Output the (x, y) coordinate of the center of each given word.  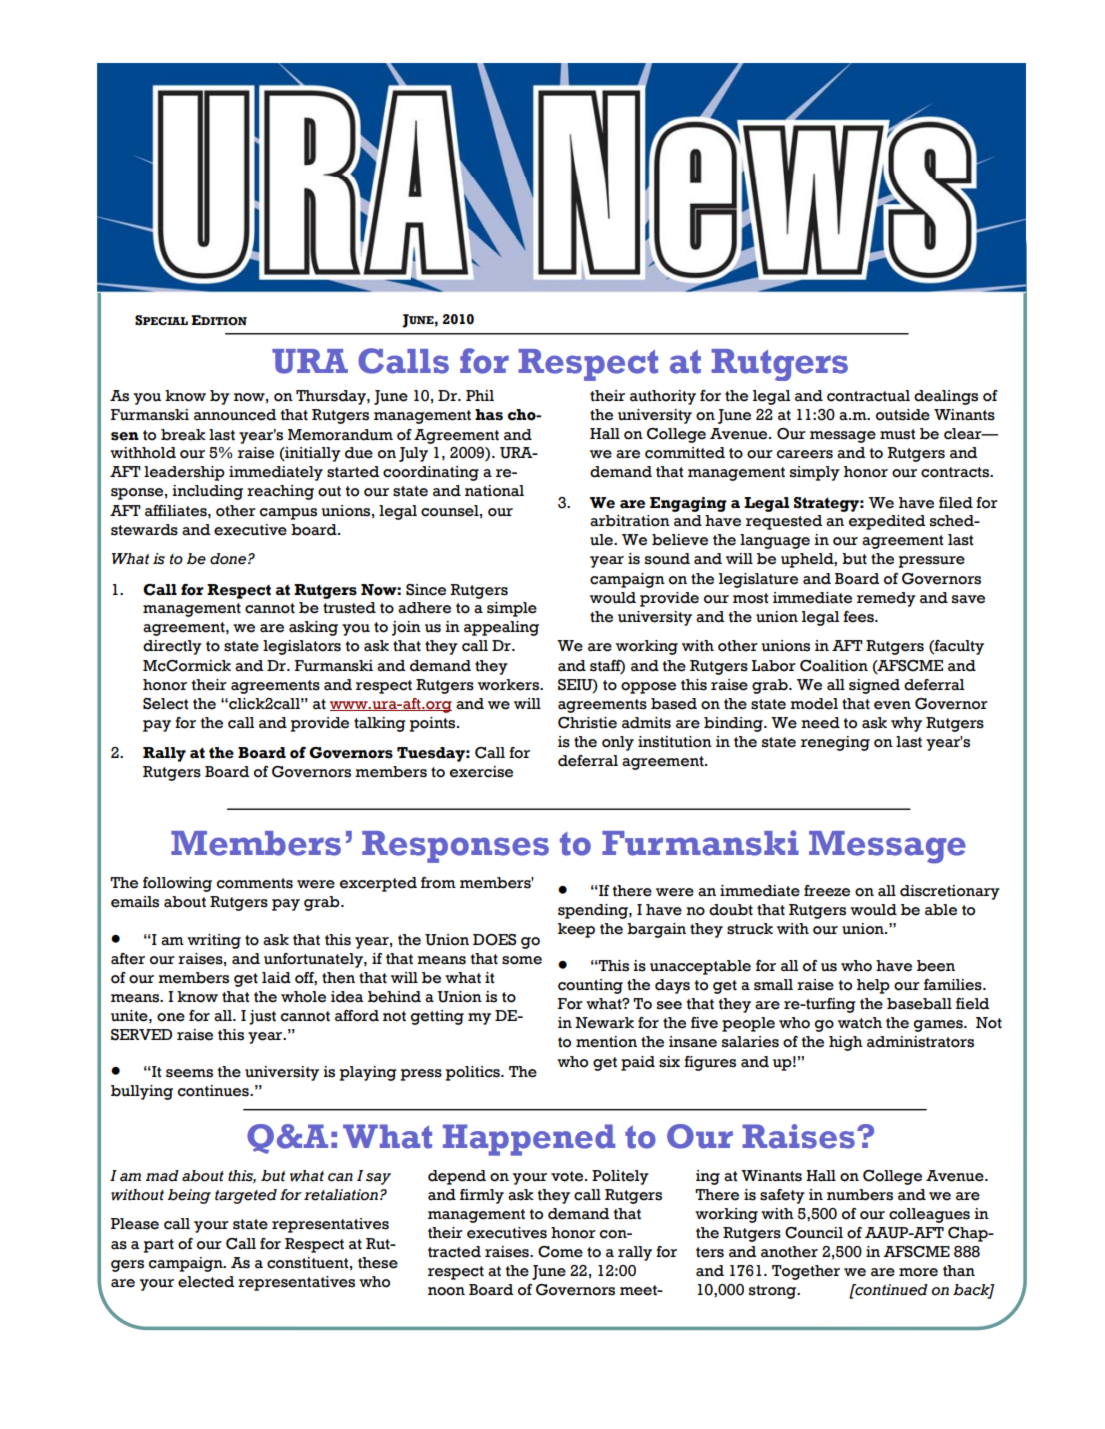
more (918, 1272)
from (438, 883)
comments (255, 883)
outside (903, 415)
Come (560, 1252)
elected (206, 1282)
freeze (827, 891)
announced (235, 415)
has (489, 415)
